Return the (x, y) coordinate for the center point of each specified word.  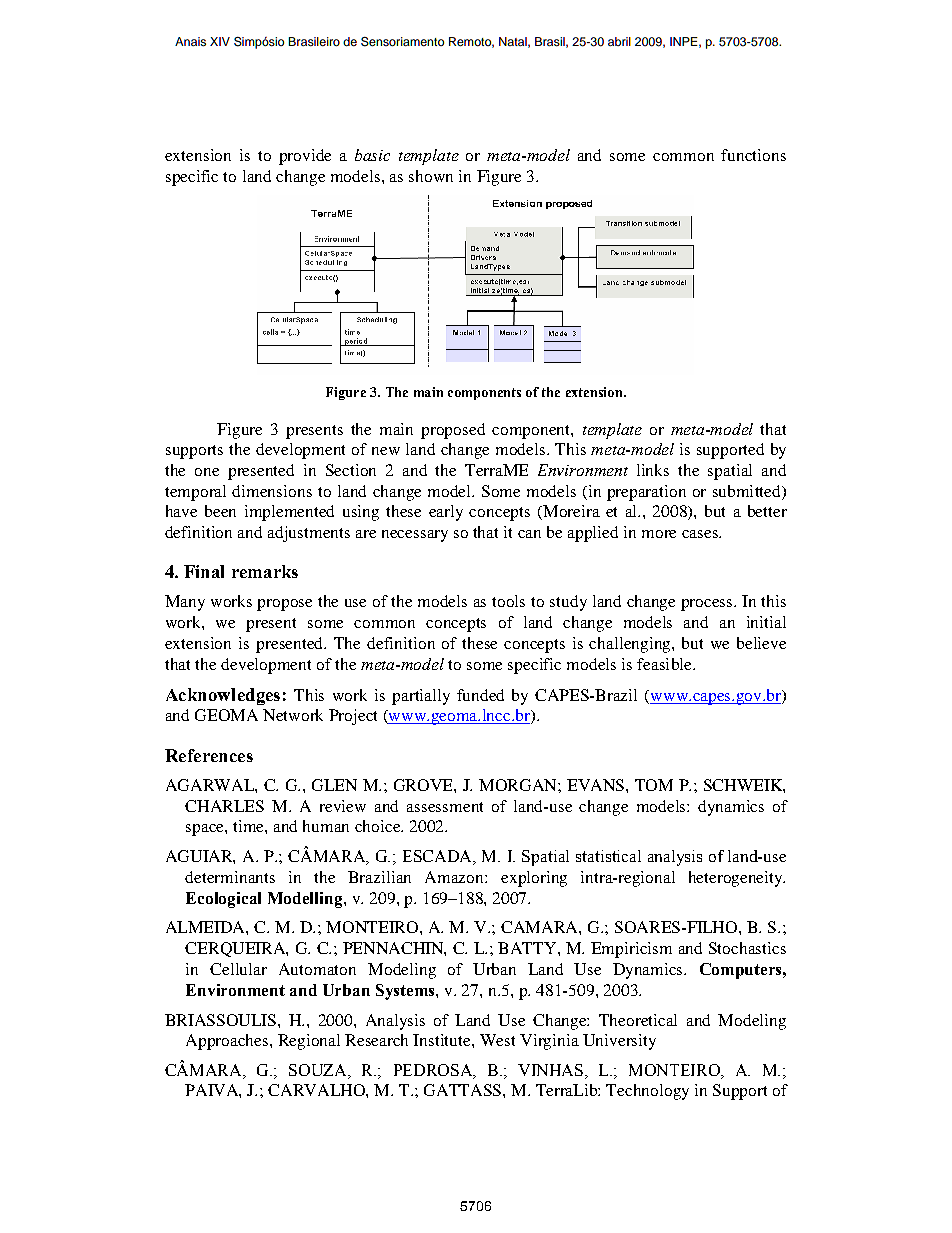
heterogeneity (737, 879)
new (386, 451)
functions (753, 155)
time (249, 826)
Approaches (227, 1042)
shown (431, 176)
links (653, 470)
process (708, 605)
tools (508, 601)
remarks (265, 571)
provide (305, 157)
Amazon (455, 877)
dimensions (272, 491)
